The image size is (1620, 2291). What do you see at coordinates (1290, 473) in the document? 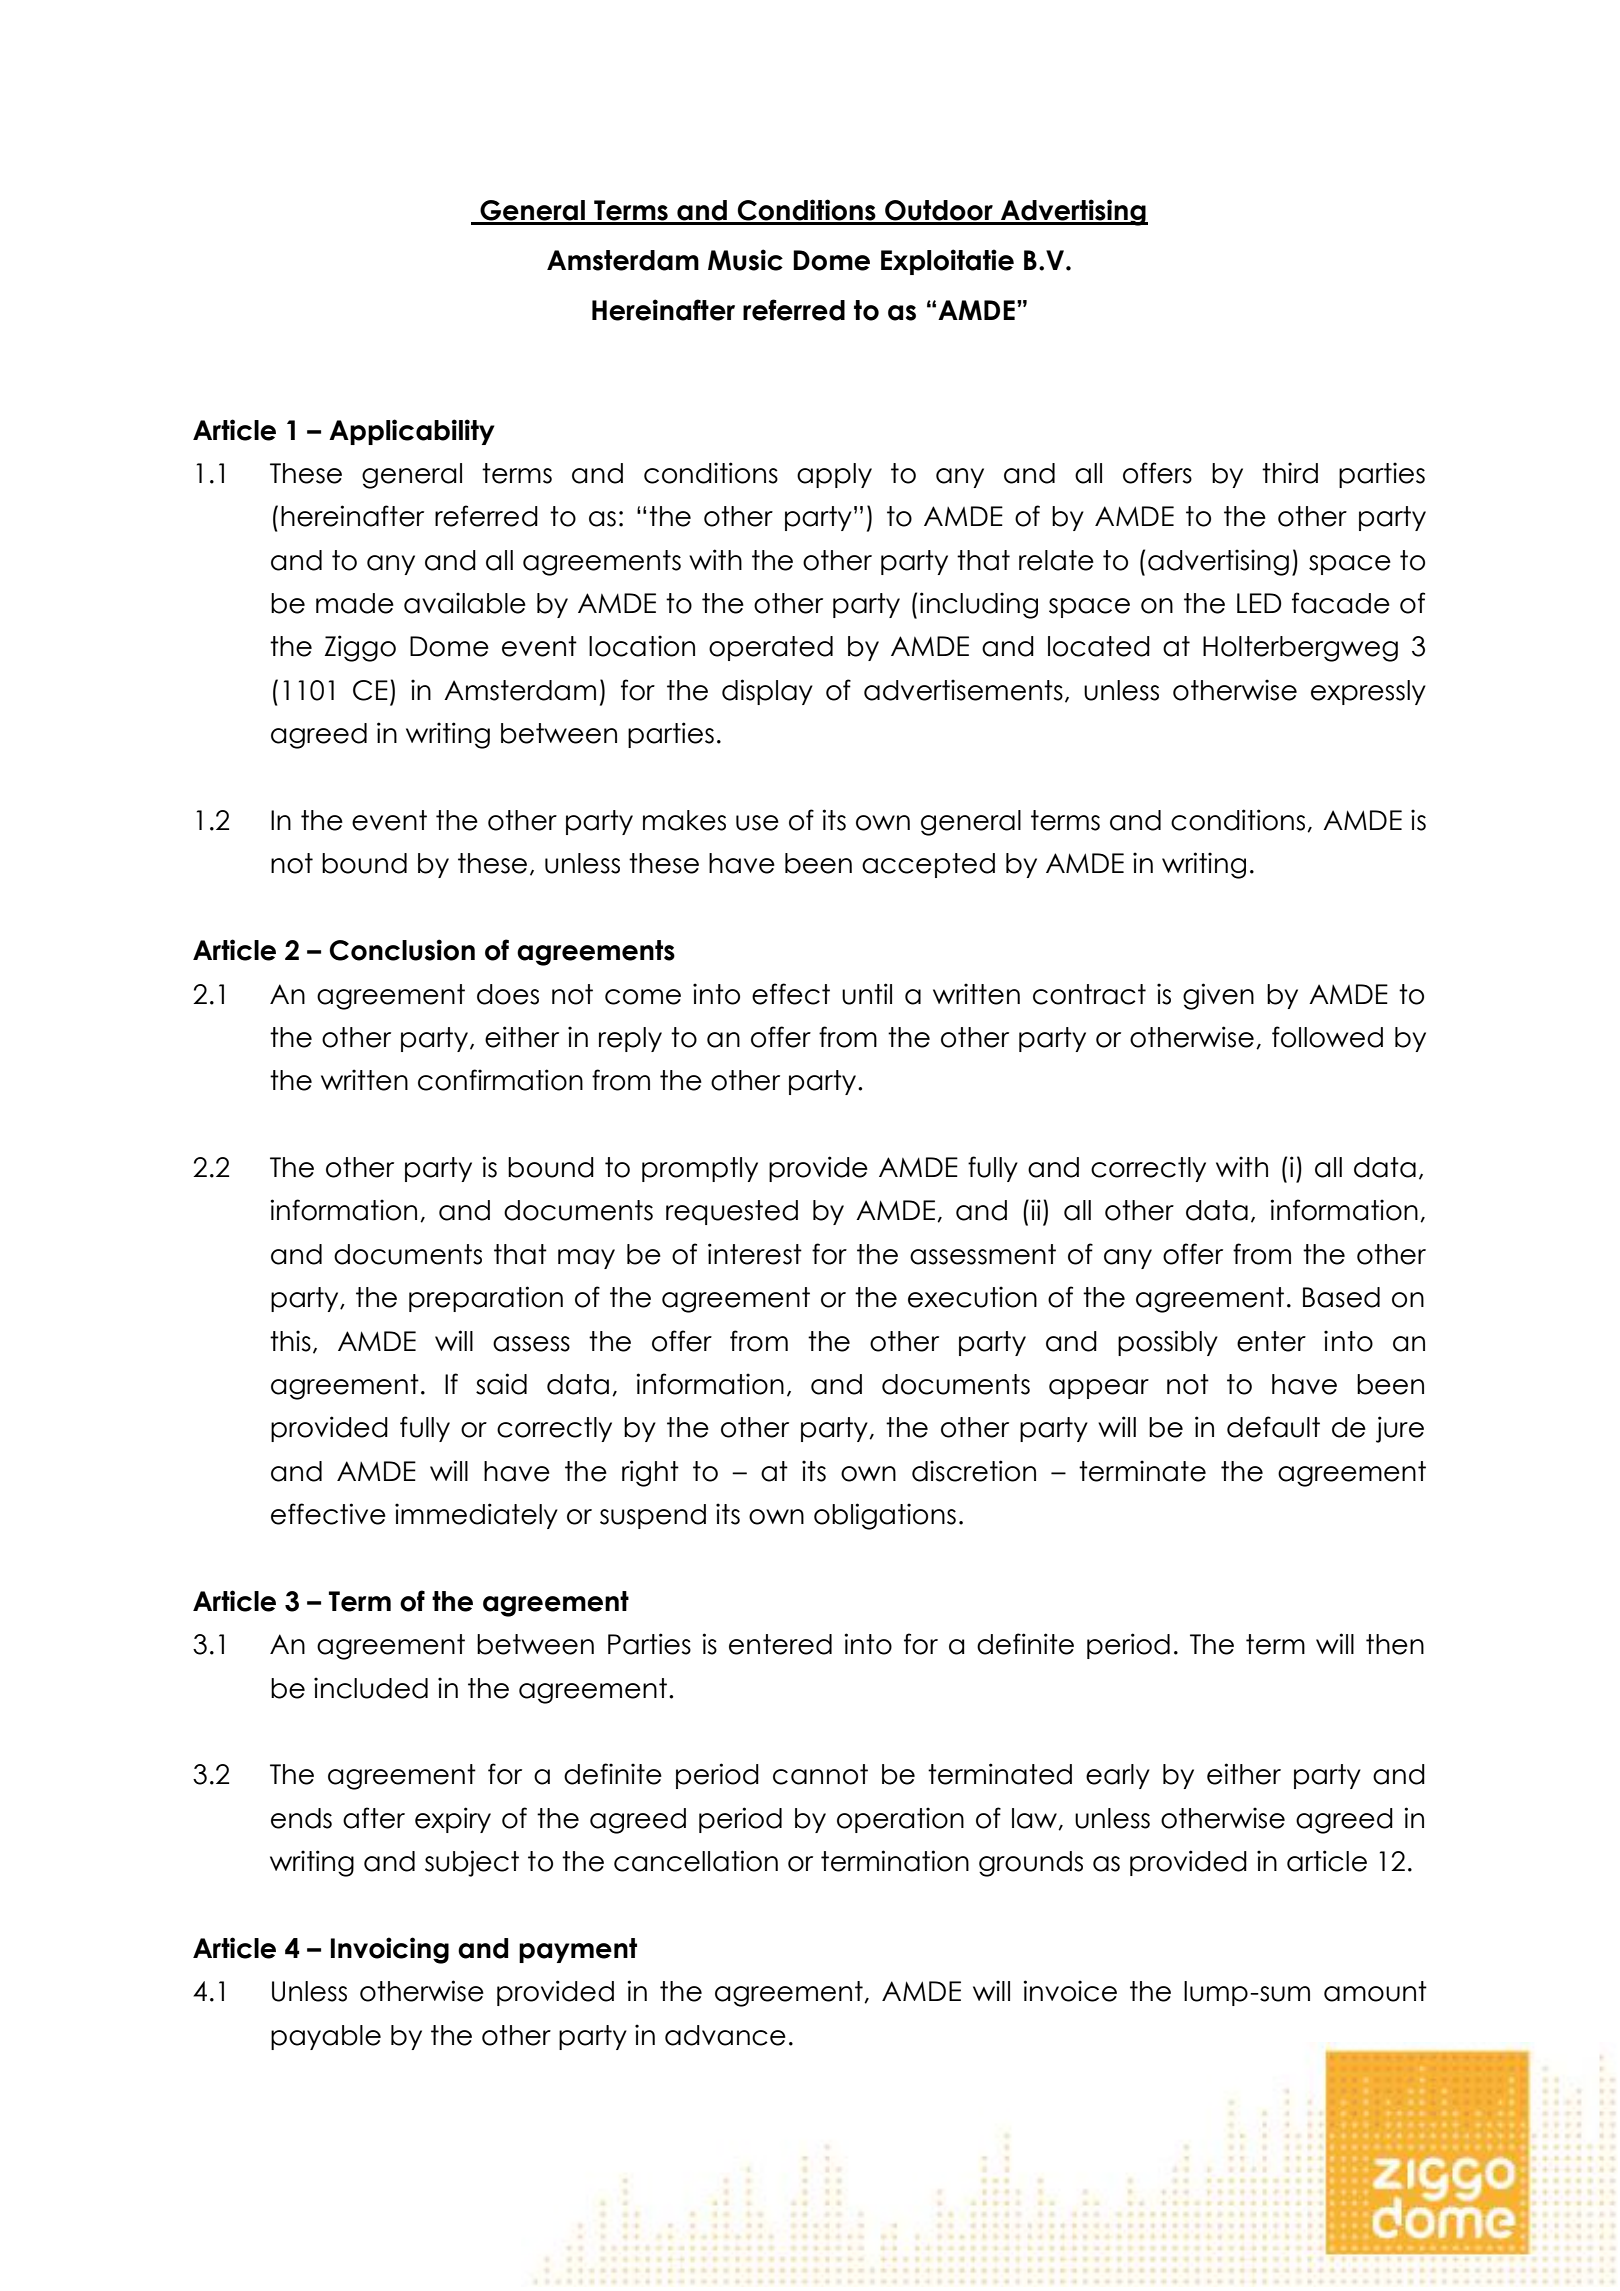
I see `third` at bounding box center [1290, 473].
